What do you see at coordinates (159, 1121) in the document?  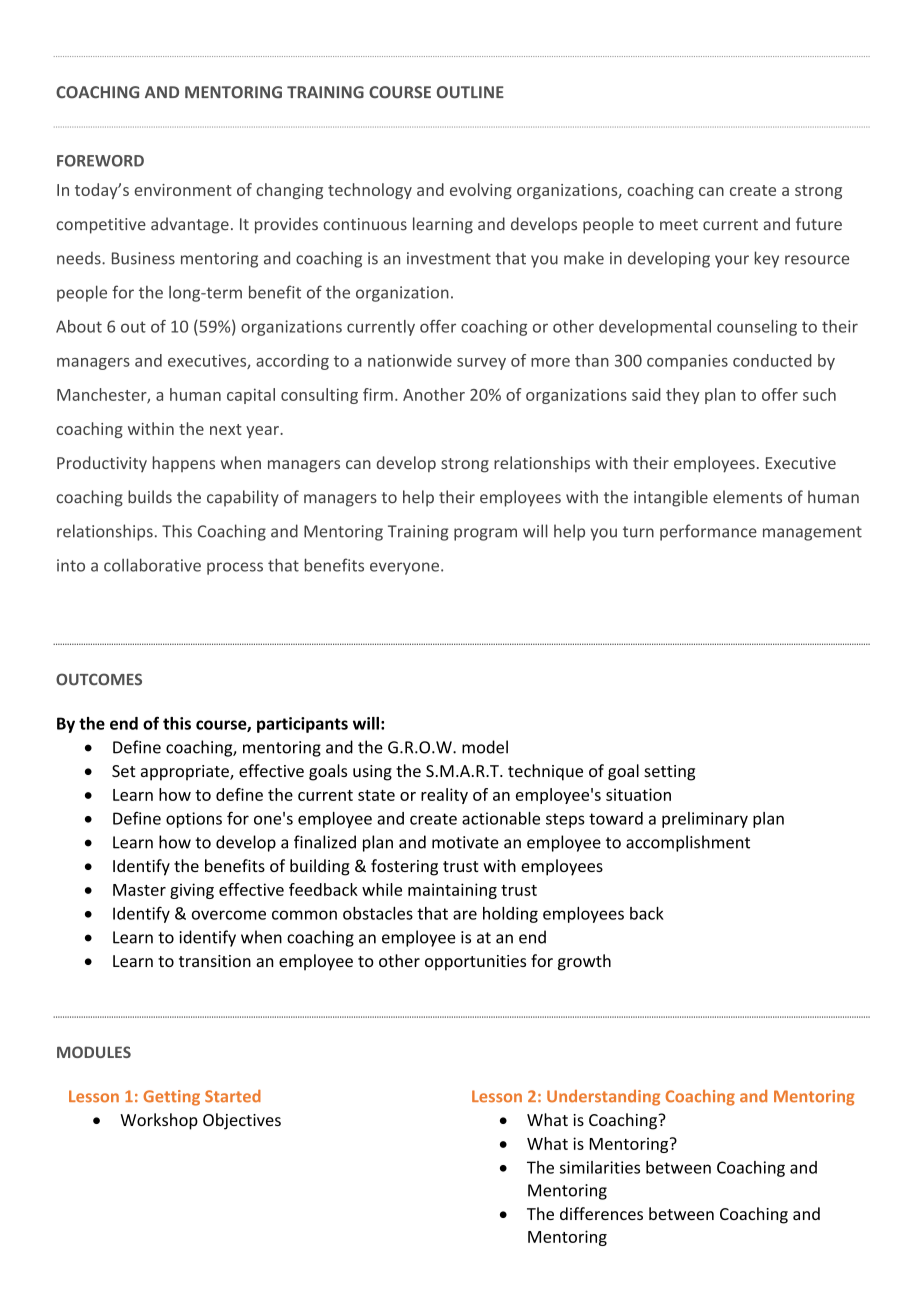 I see `Workshop` at bounding box center [159, 1121].
